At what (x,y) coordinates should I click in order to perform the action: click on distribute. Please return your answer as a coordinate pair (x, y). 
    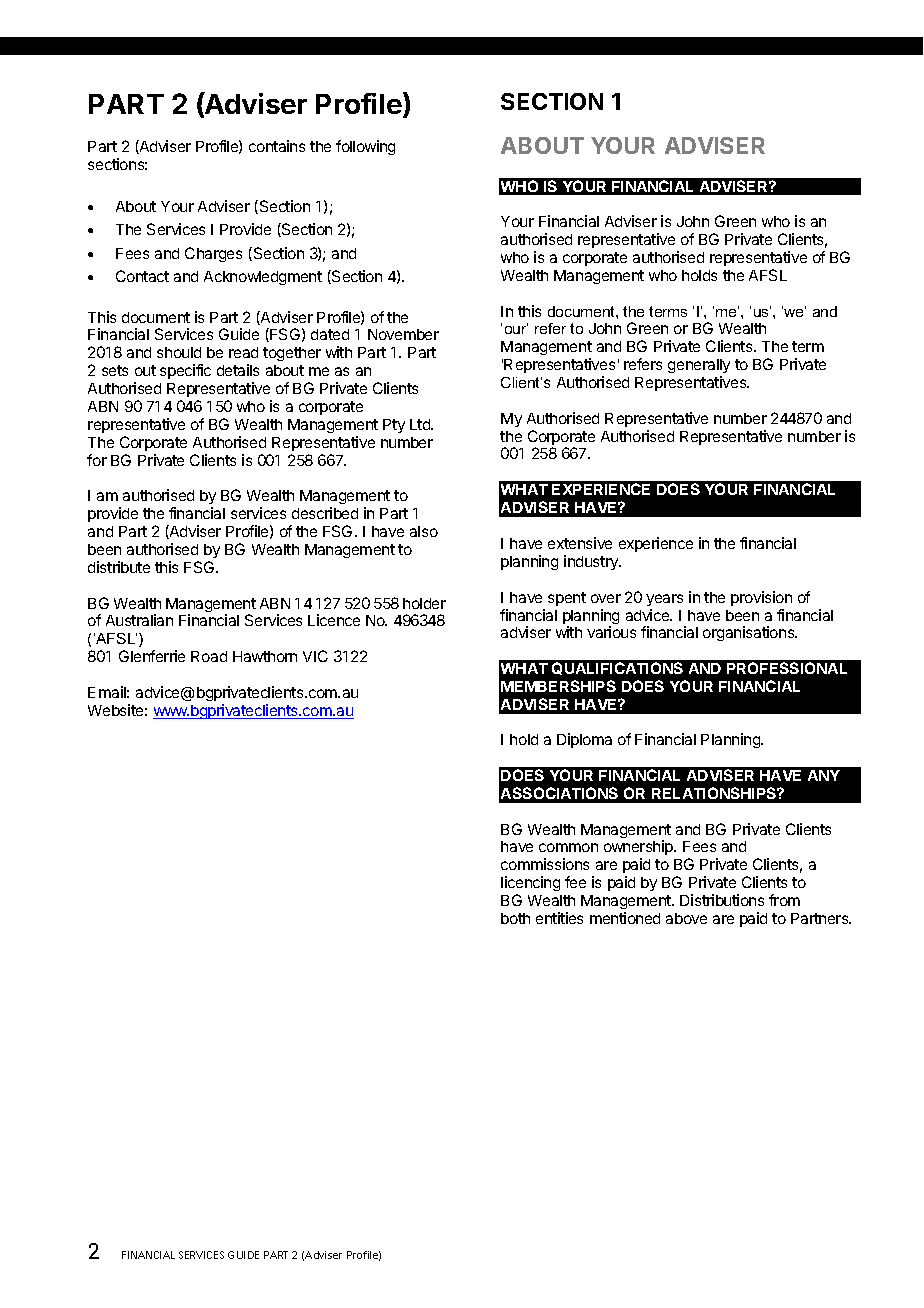
    Looking at the image, I should click on (119, 567).
